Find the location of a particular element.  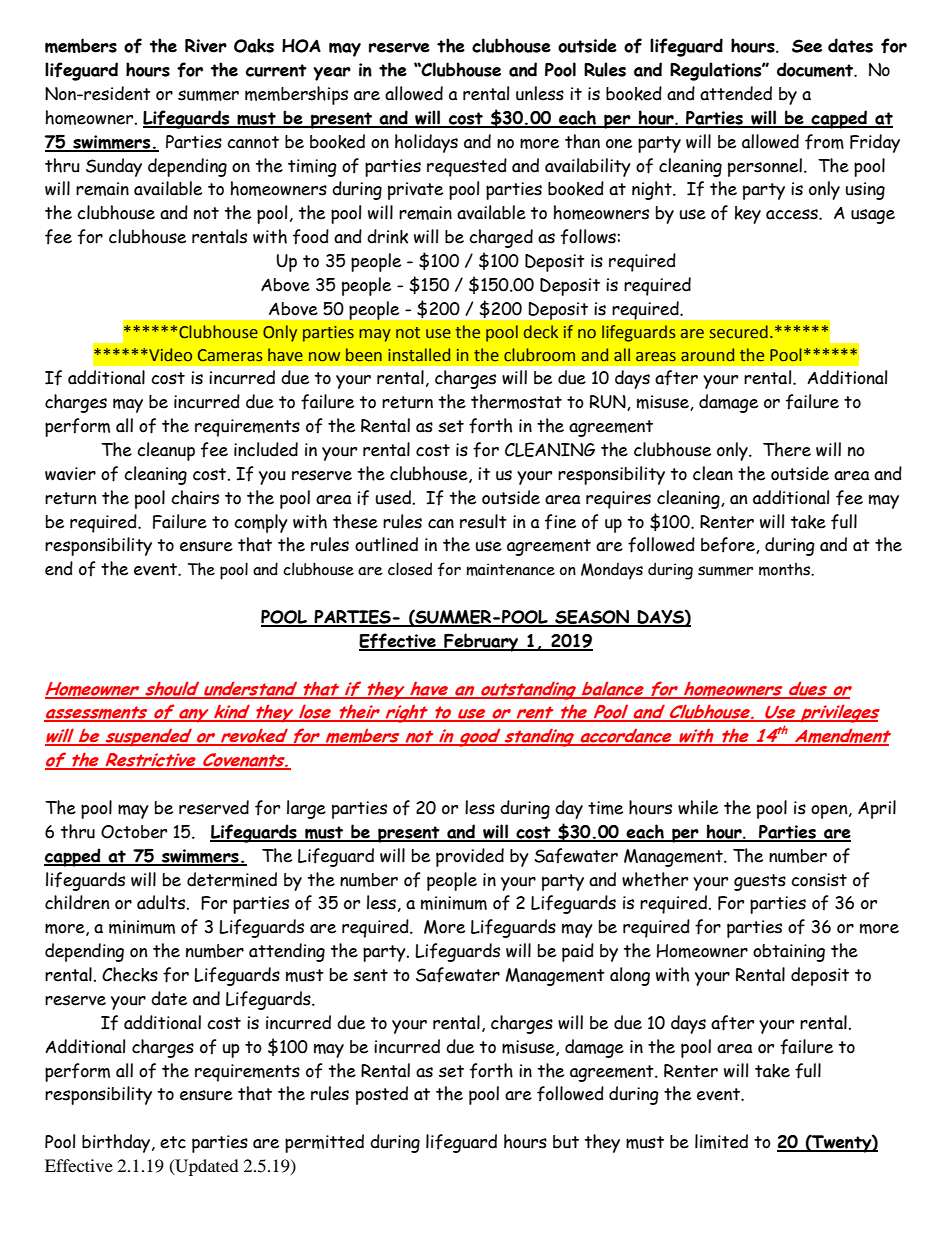

Video is located at coordinates (169, 355).
